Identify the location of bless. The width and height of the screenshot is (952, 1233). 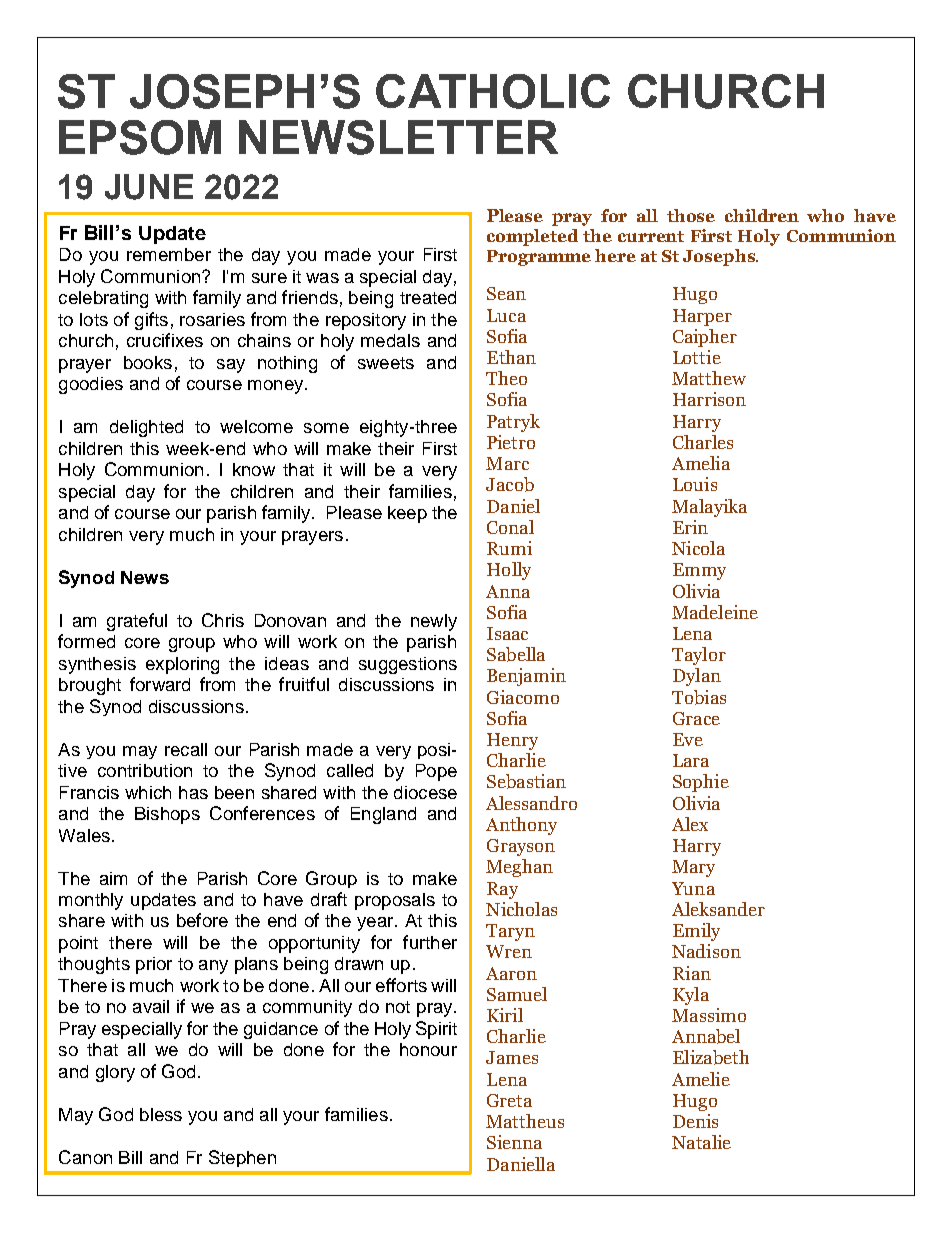
(161, 1114).
